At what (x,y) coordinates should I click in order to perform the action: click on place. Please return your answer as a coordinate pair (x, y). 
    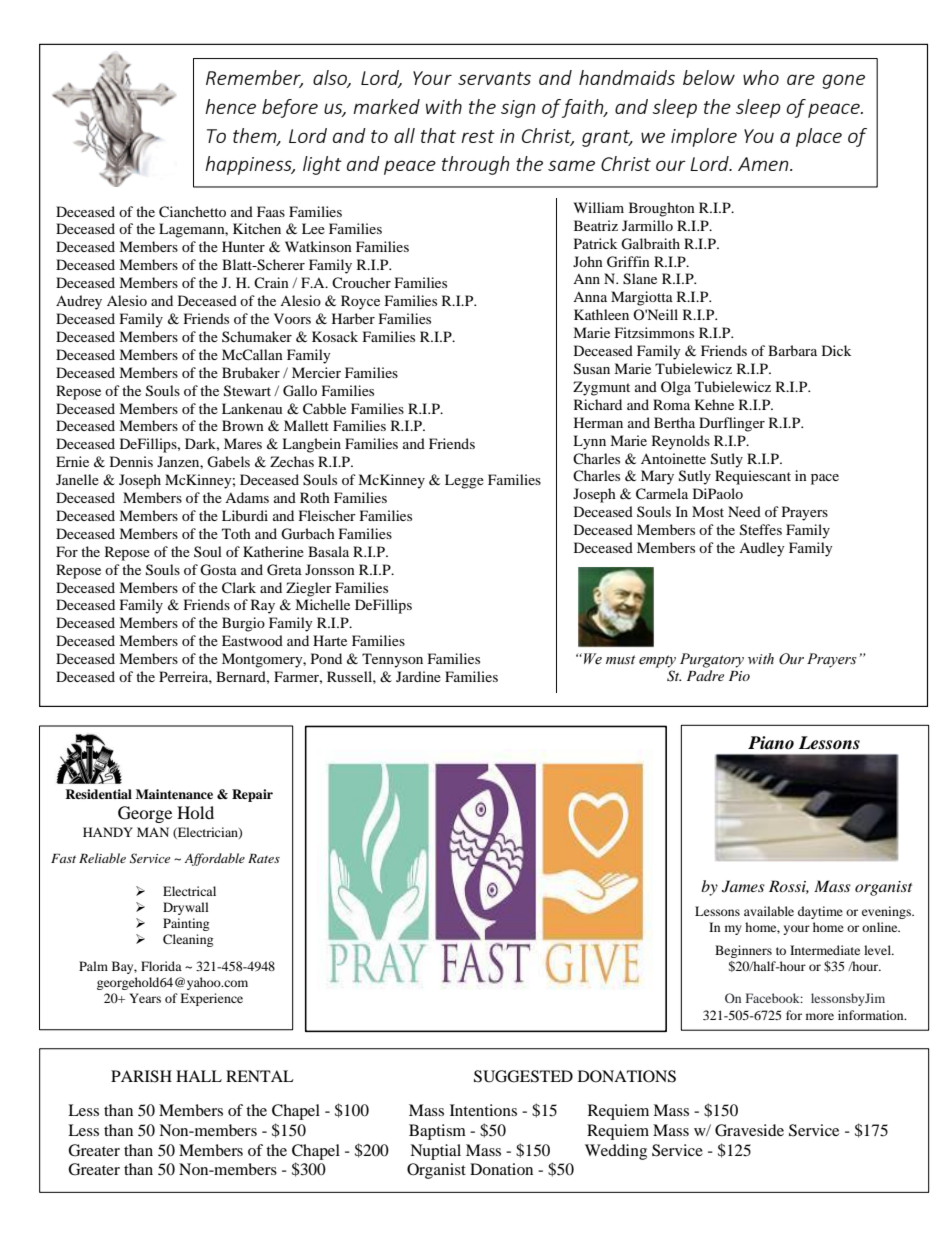
    Looking at the image, I should click on (819, 137).
